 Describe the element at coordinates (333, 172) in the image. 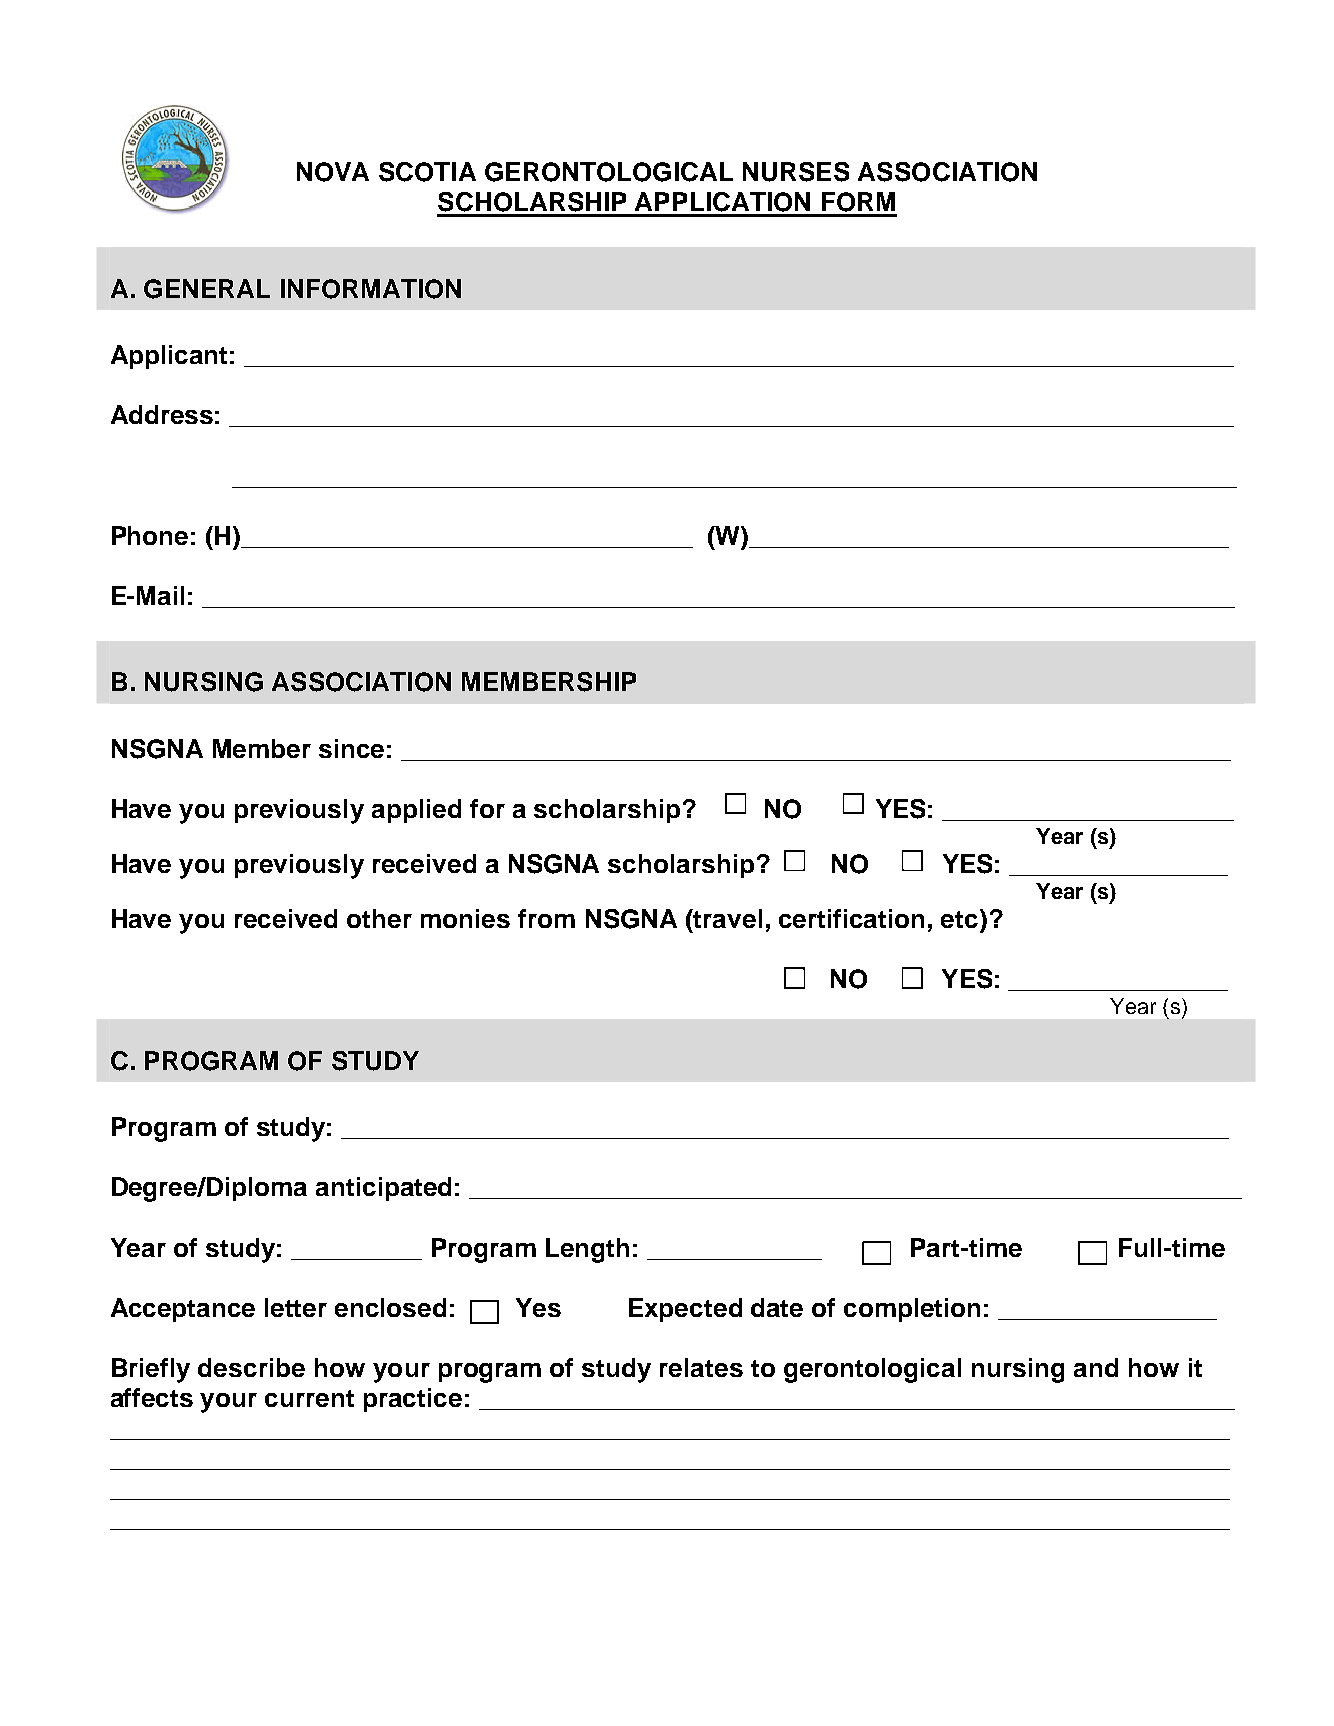

I see `NOVA` at that location.
